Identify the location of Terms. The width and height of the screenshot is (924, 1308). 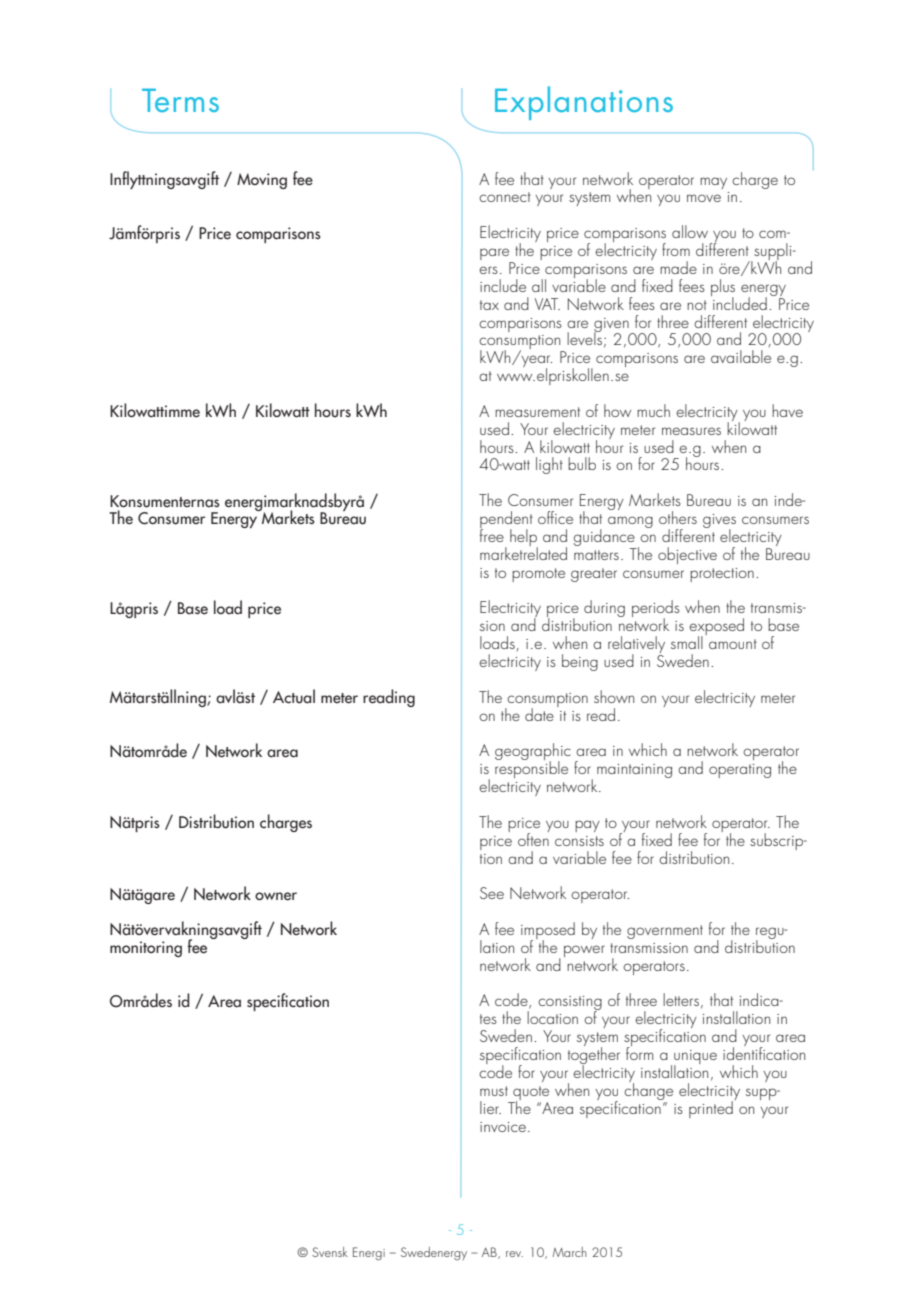
(180, 100).
